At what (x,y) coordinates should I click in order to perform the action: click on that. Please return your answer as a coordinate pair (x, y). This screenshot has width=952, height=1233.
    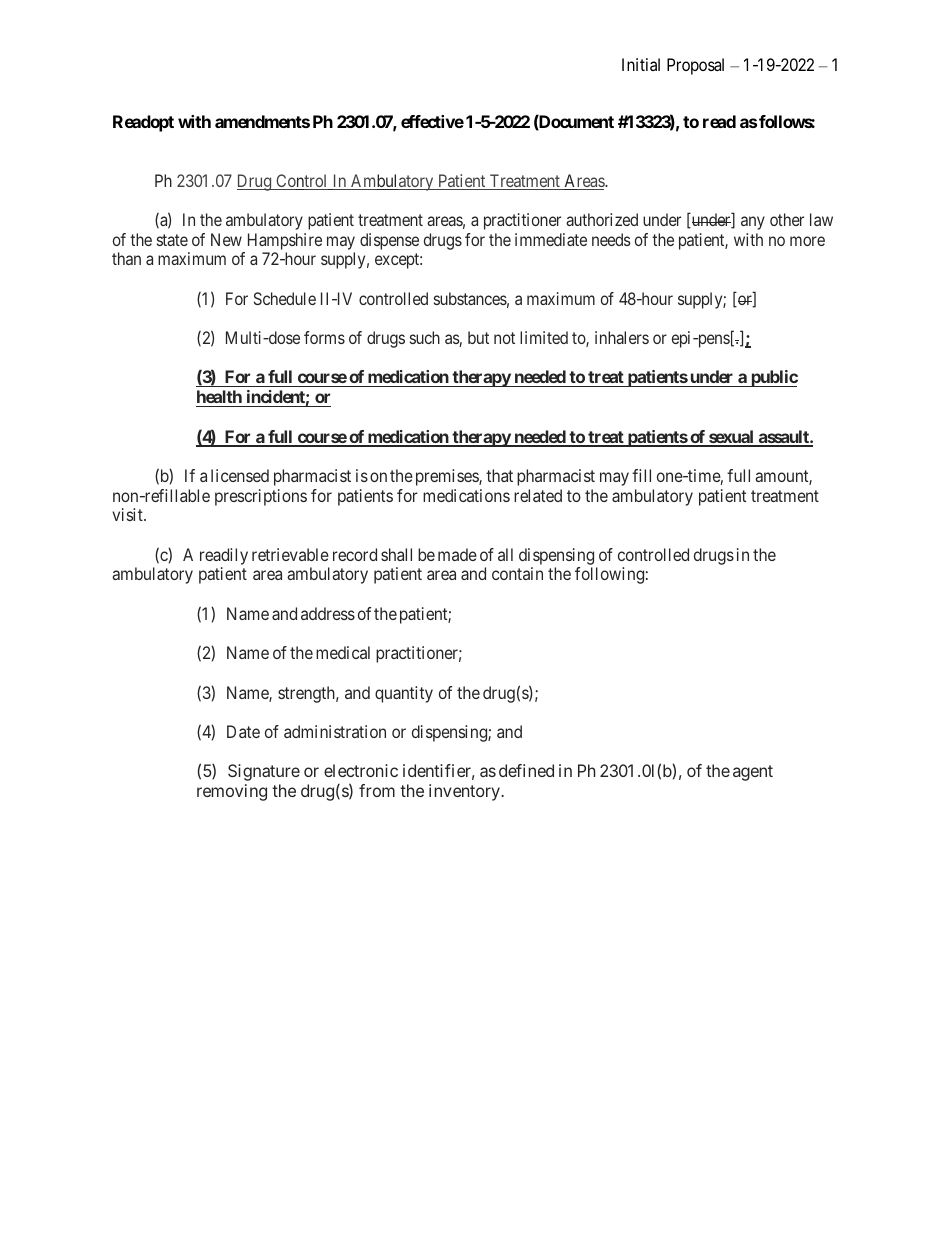
    Looking at the image, I should click on (499, 475).
